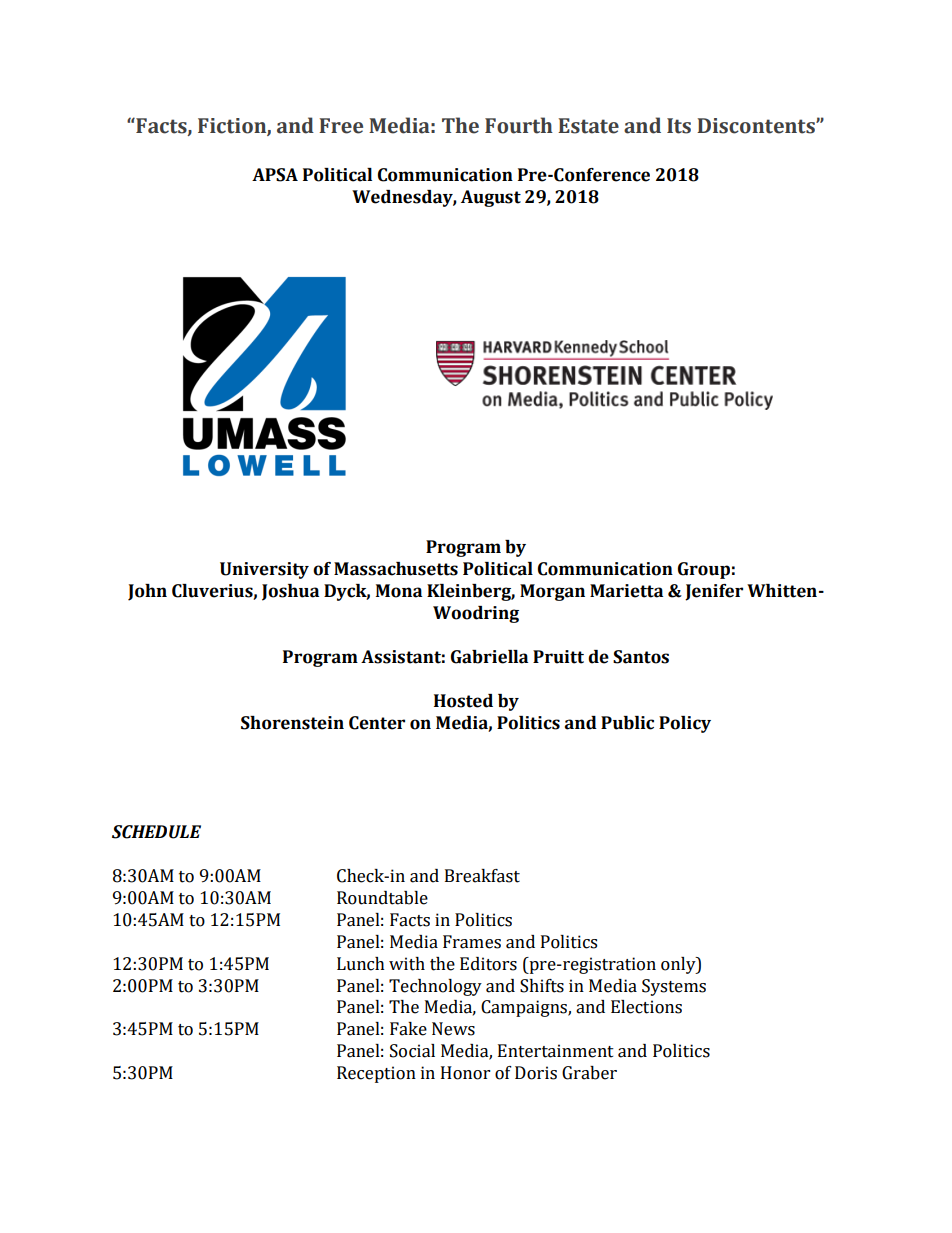 The image size is (952, 1233). Describe the element at coordinates (714, 592) in the document. I see `Jenifer` at that location.
